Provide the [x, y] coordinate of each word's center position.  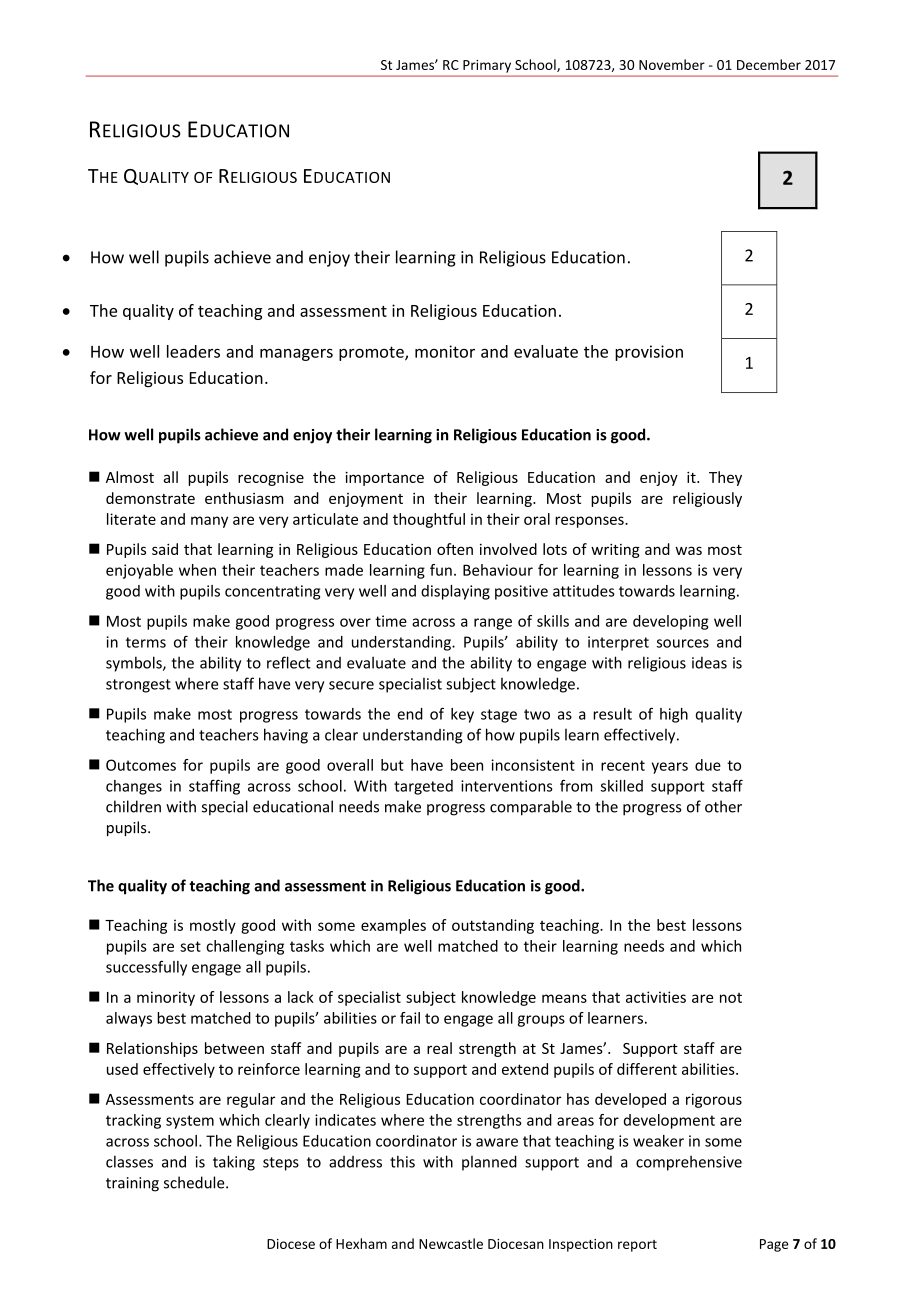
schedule [195, 1182]
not [731, 998]
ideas [709, 663]
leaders [193, 351]
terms [146, 642]
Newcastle [451, 1243]
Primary [487, 66]
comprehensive [689, 1163]
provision [649, 353]
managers [296, 355]
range [493, 624]
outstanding [493, 926]
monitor [445, 351]
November [672, 64]
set [190, 946]
